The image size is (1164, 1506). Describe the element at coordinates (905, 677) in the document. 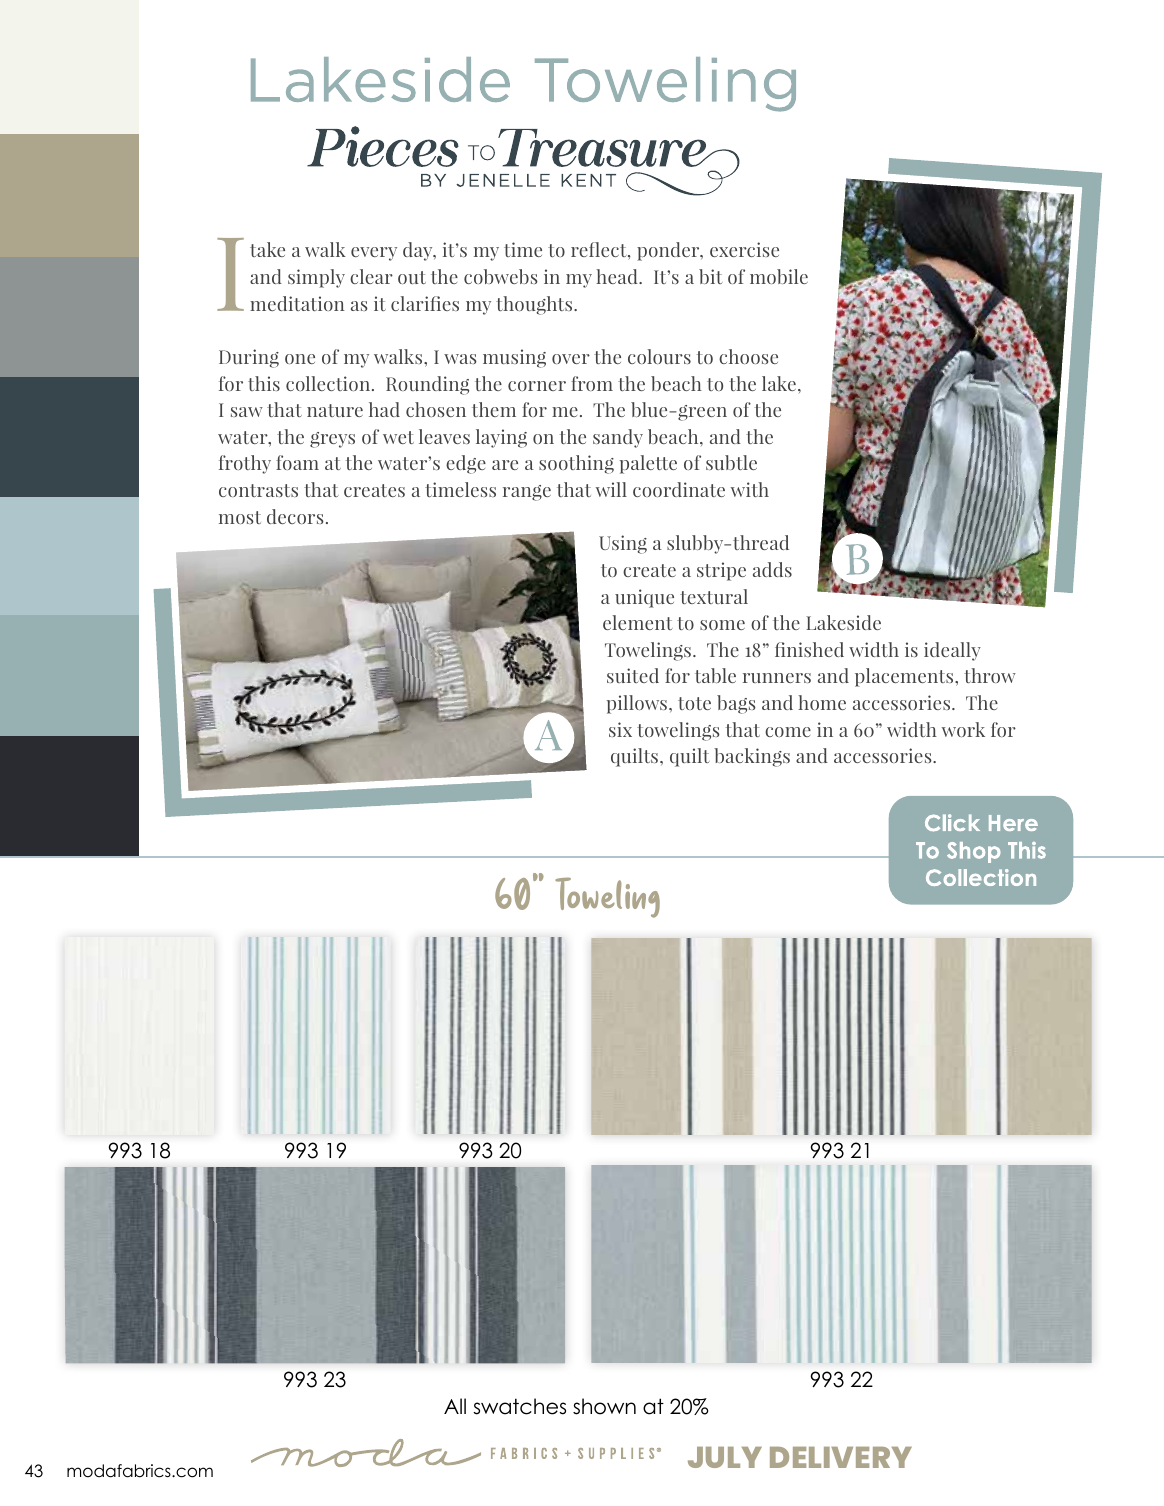

I see `placements` at that location.
